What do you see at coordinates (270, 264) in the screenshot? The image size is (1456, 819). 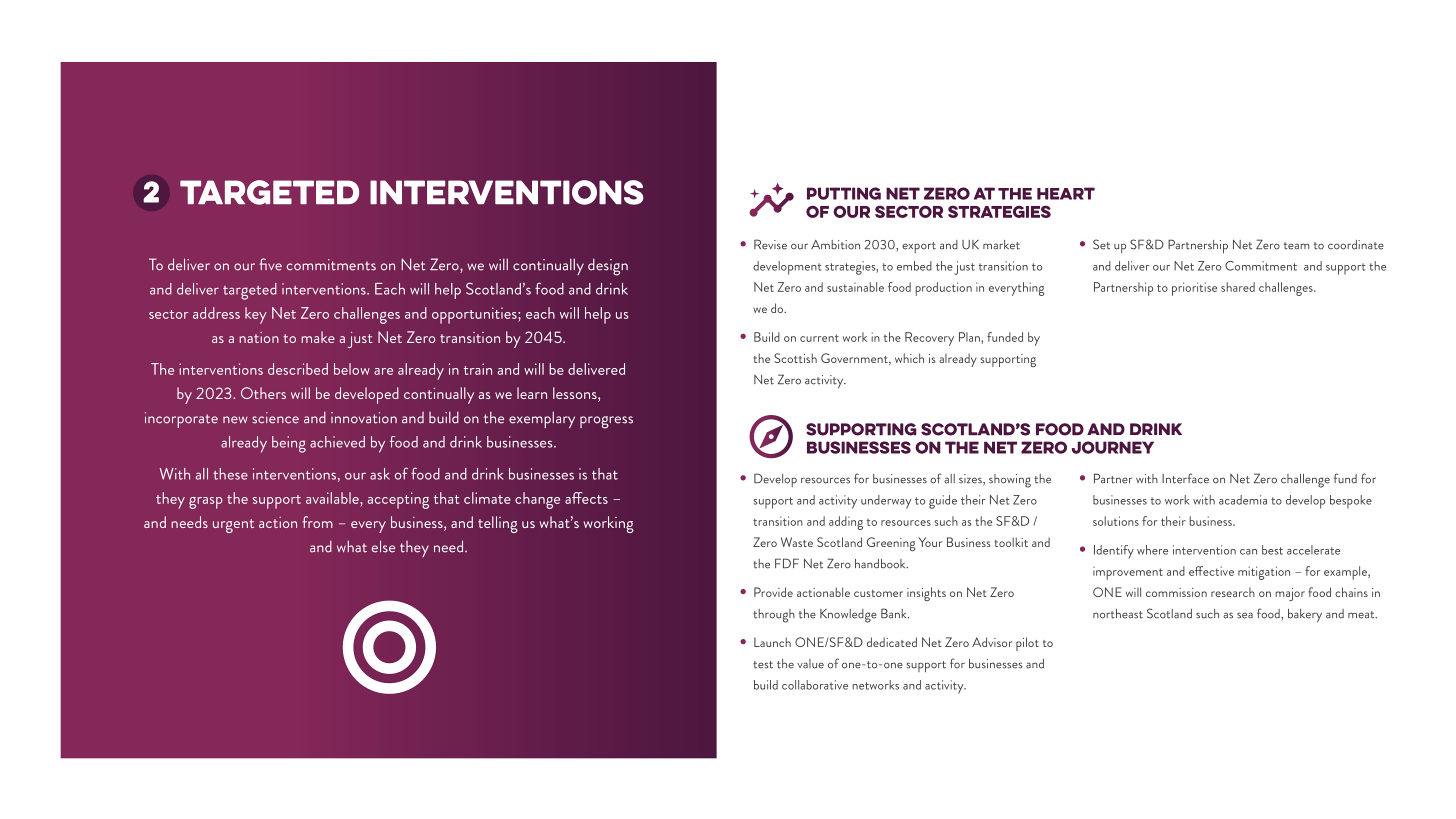 I see `five` at bounding box center [270, 264].
